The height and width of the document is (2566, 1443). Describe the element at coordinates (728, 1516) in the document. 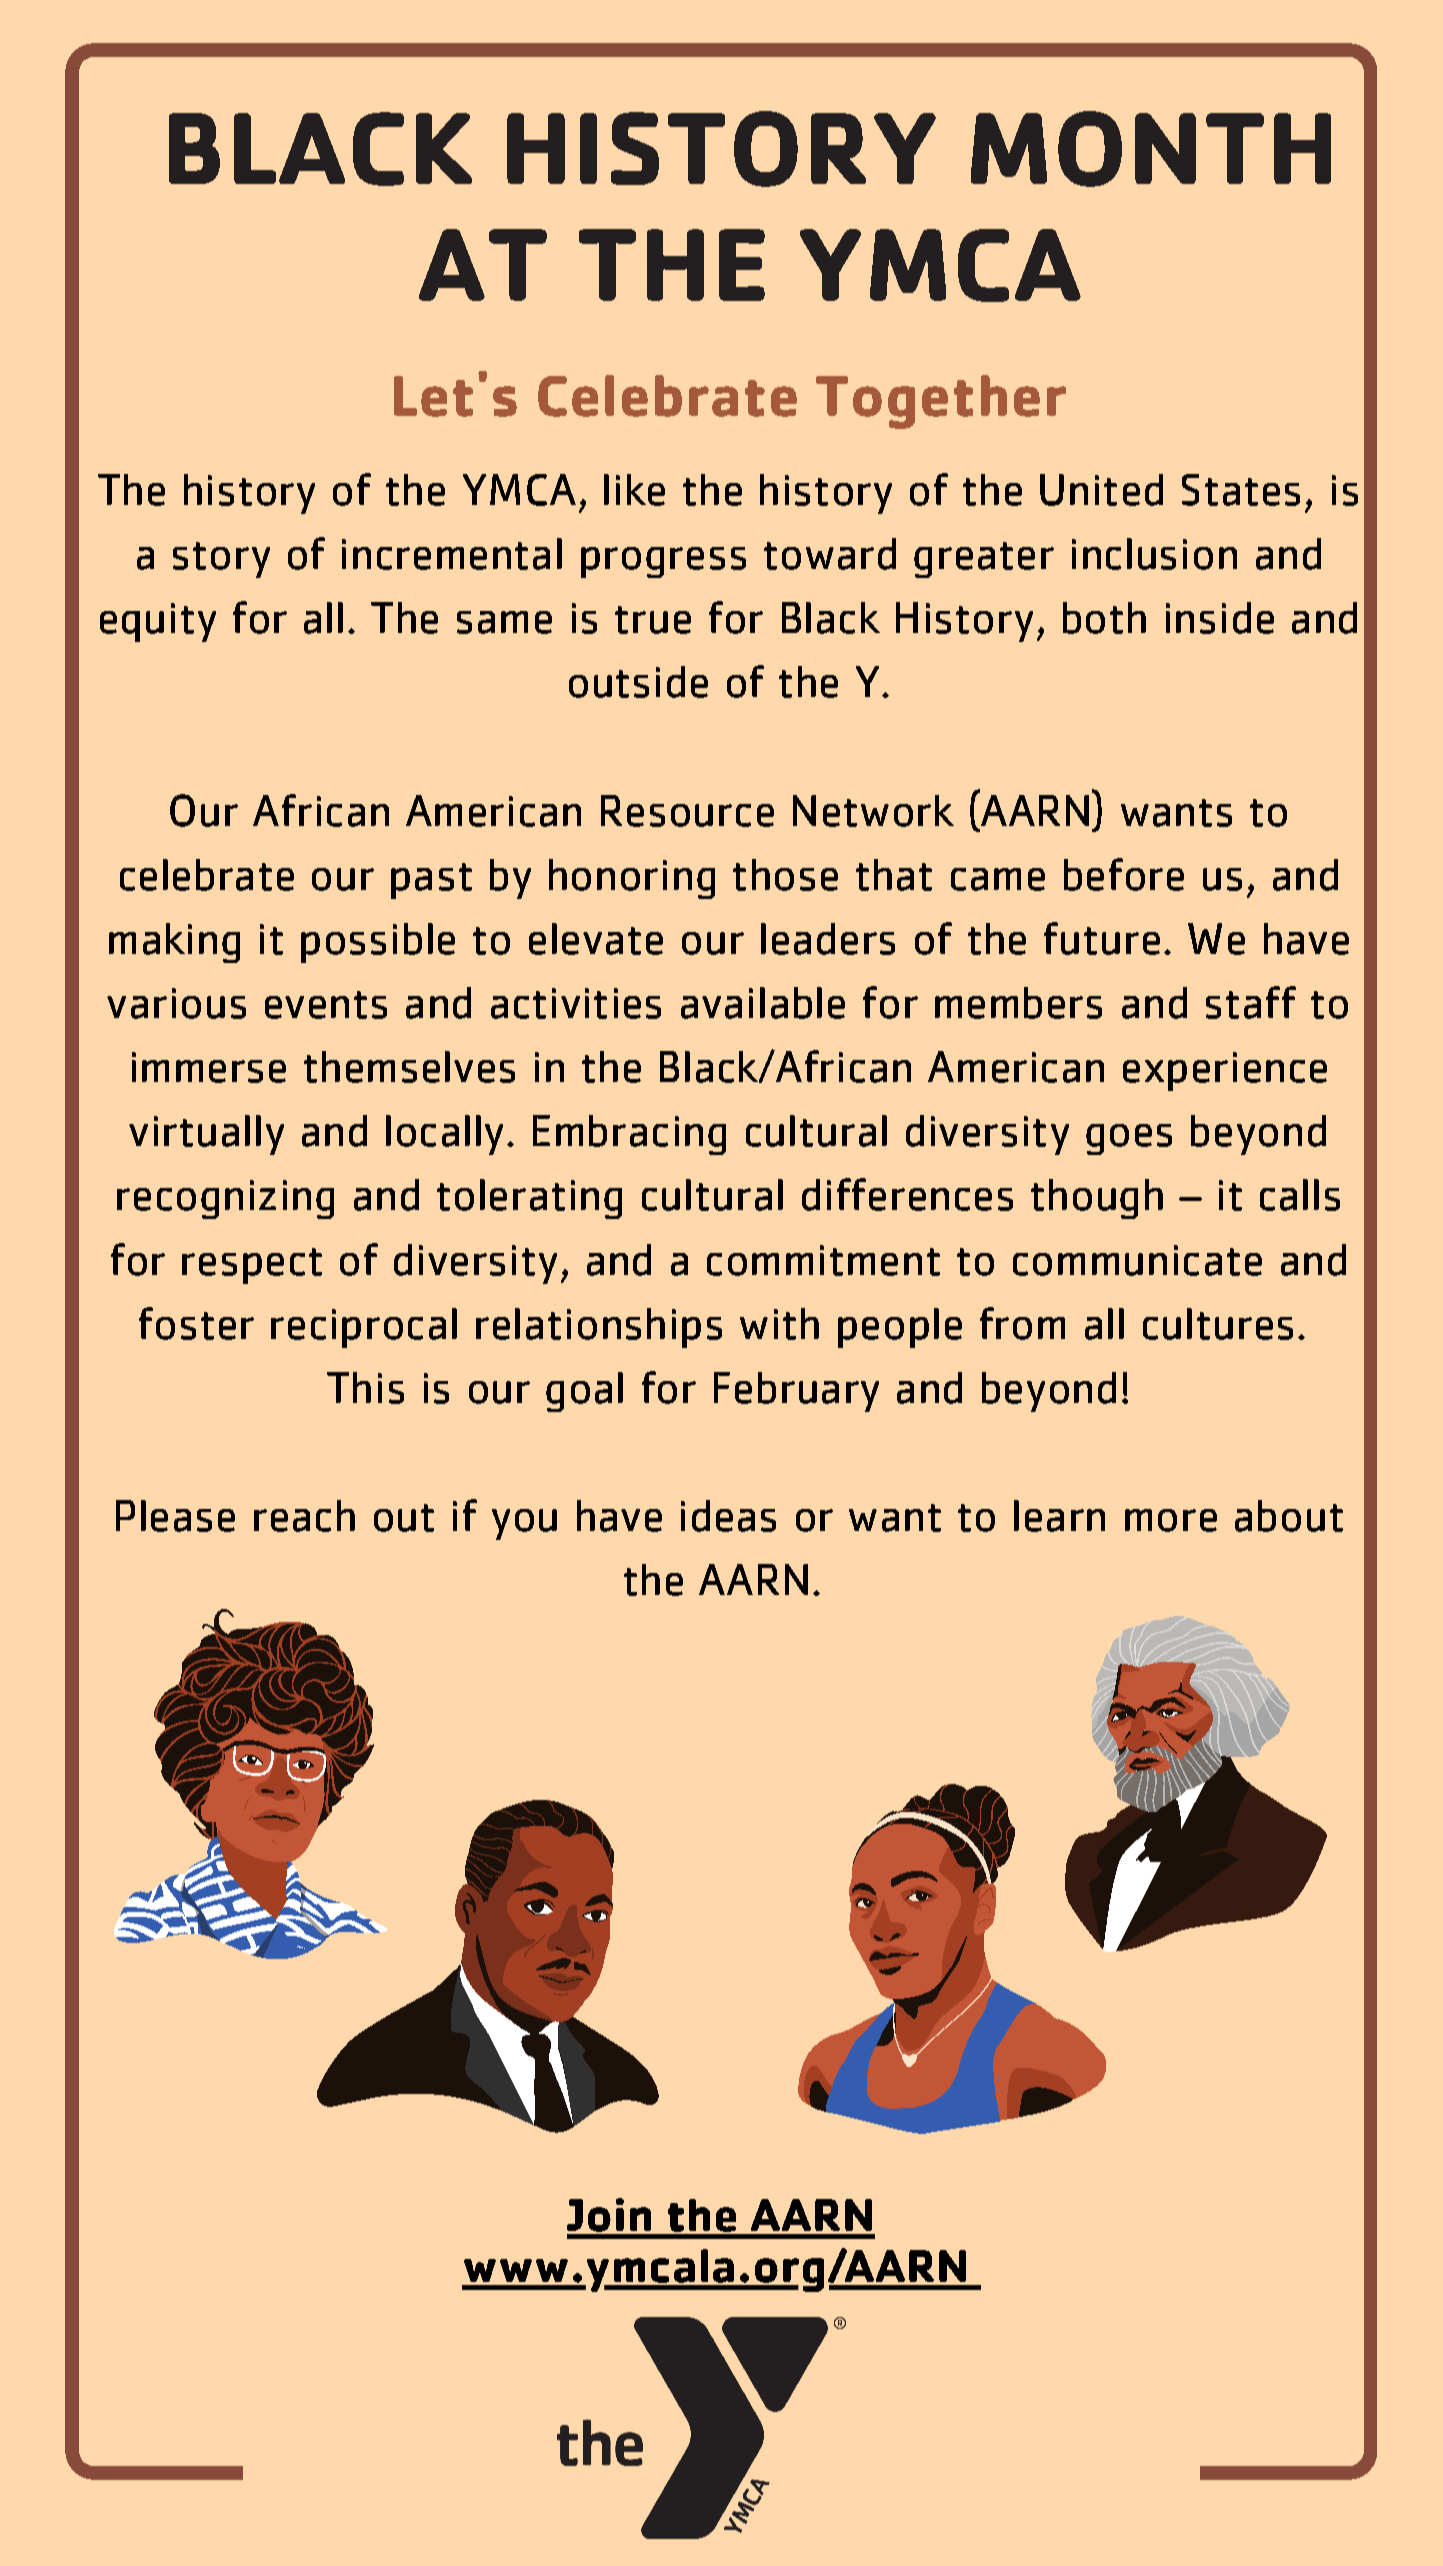

I see `ideas` at that location.
